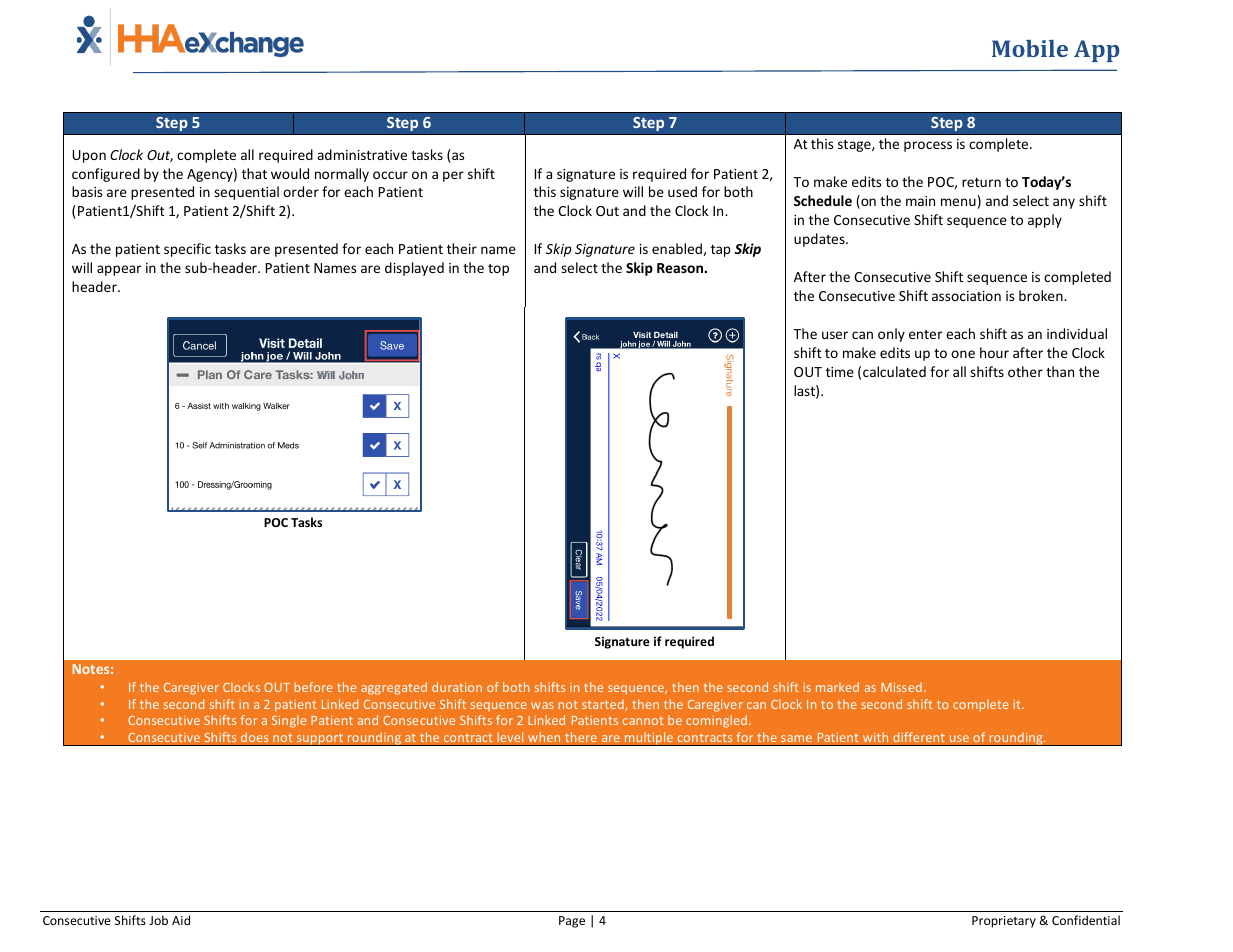 The width and height of the document is (1233, 952). I want to click on specific, so click(187, 250).
